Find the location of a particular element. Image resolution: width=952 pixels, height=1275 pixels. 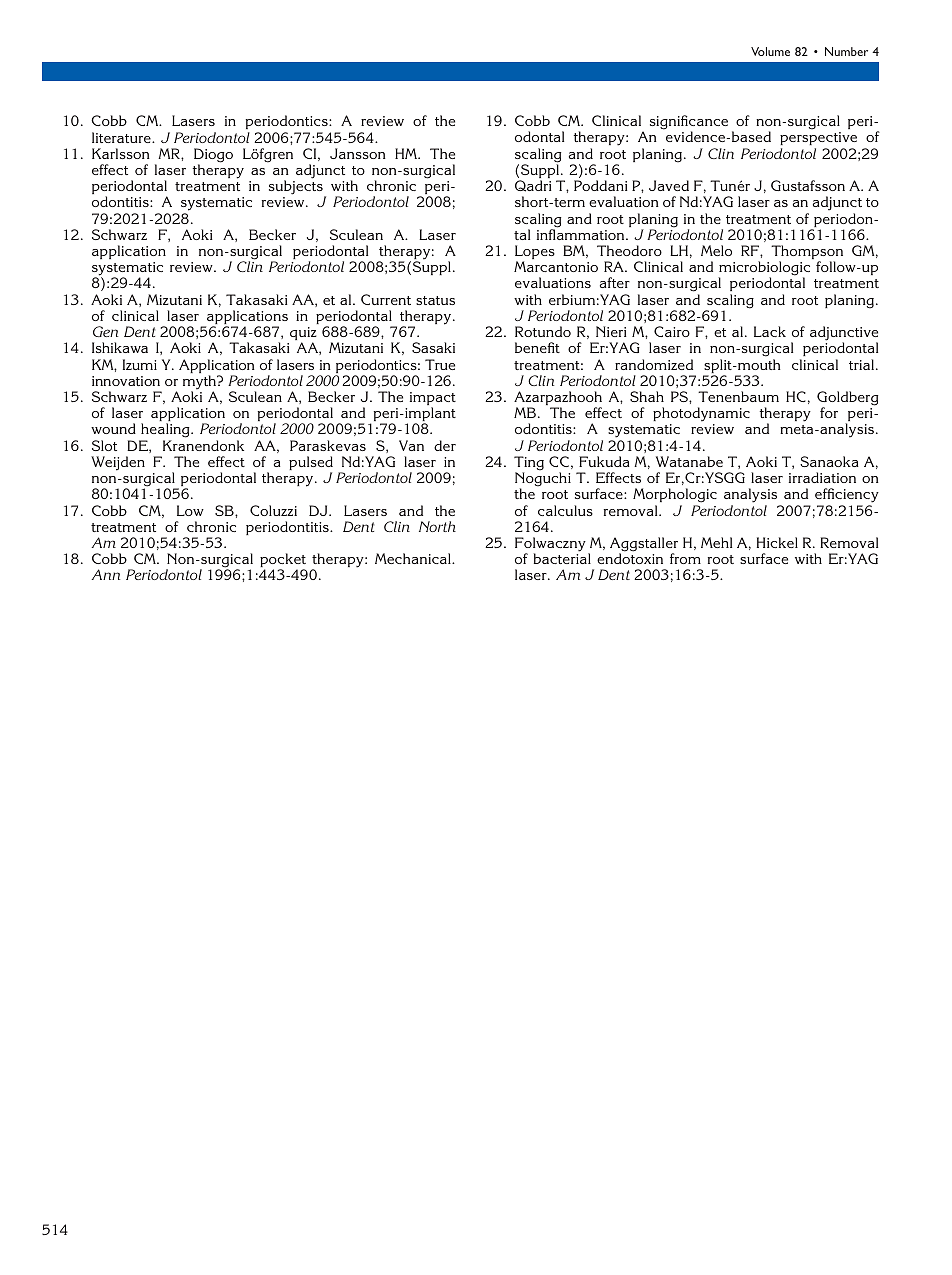

Lack is located at coordinates (770, 331).
